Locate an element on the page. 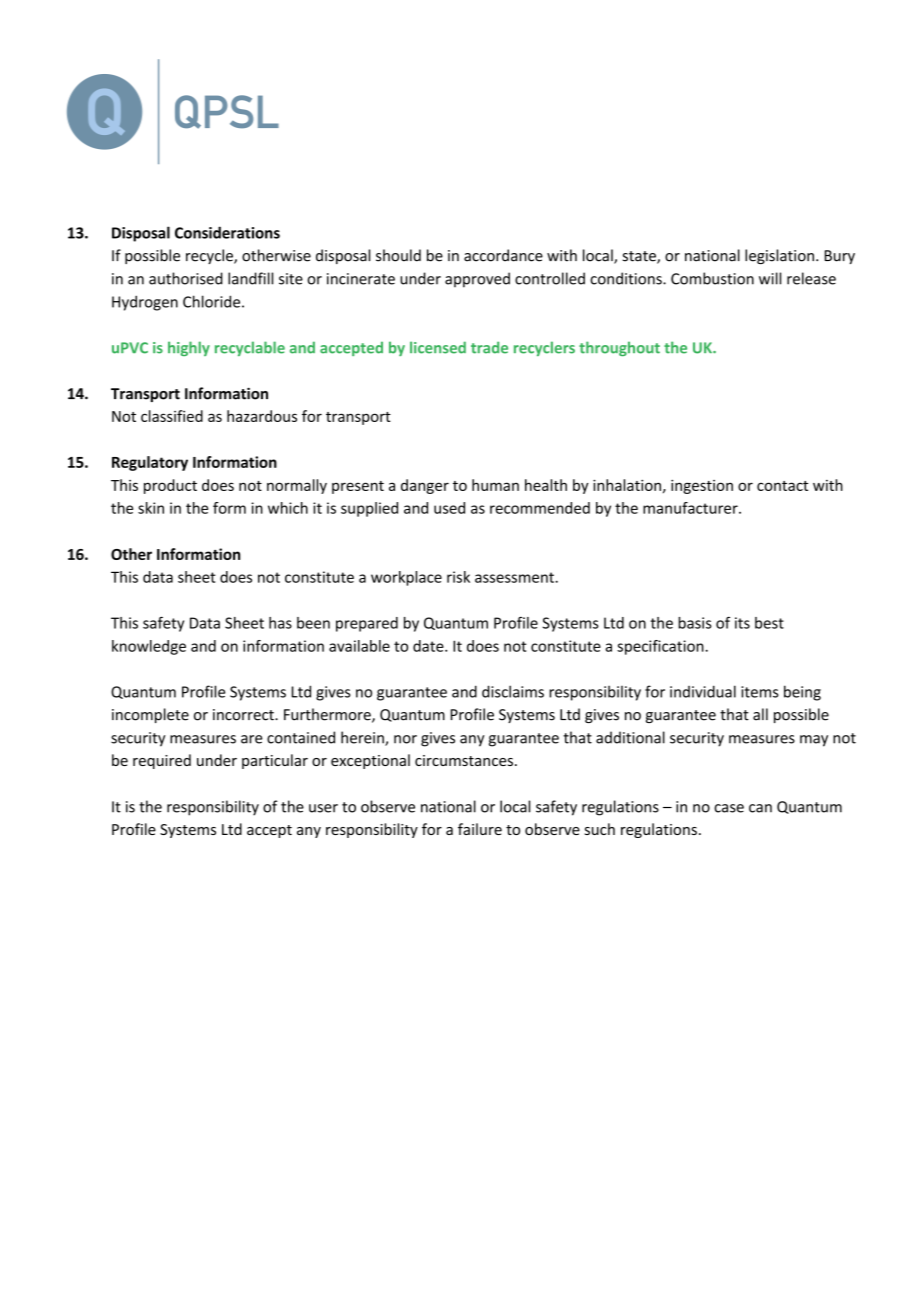 The width and height of the image is (924, 1308). legislation is located at coordinates (779, 256).
